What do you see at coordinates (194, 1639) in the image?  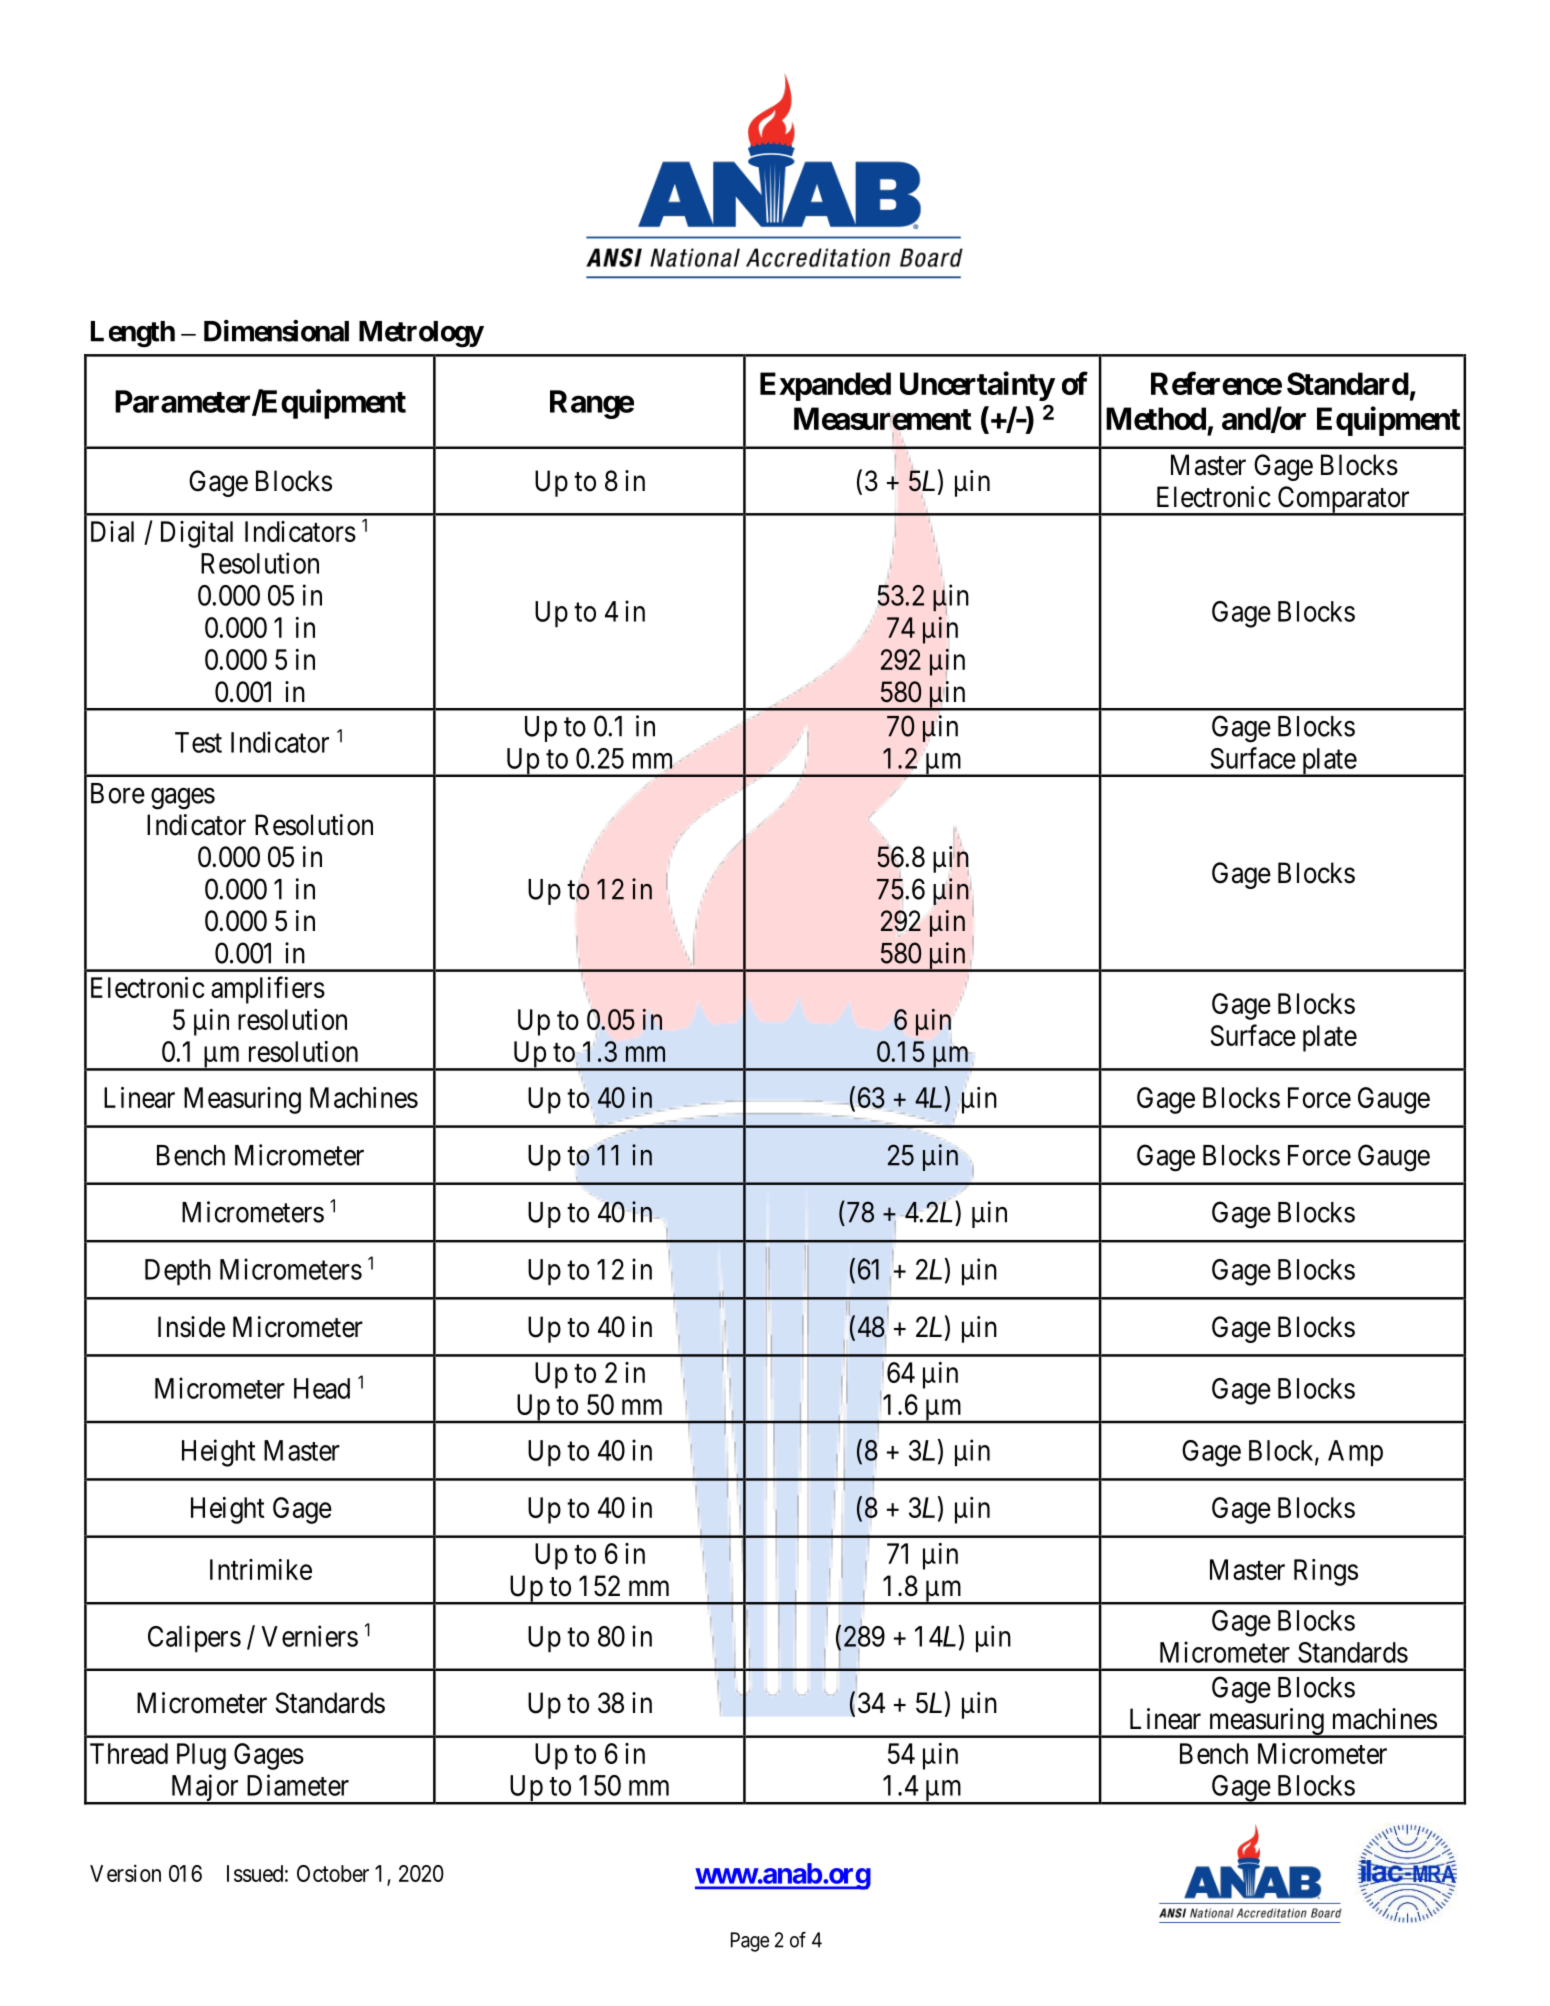 I see `Calipers` at bounding box center [194, 1639].
